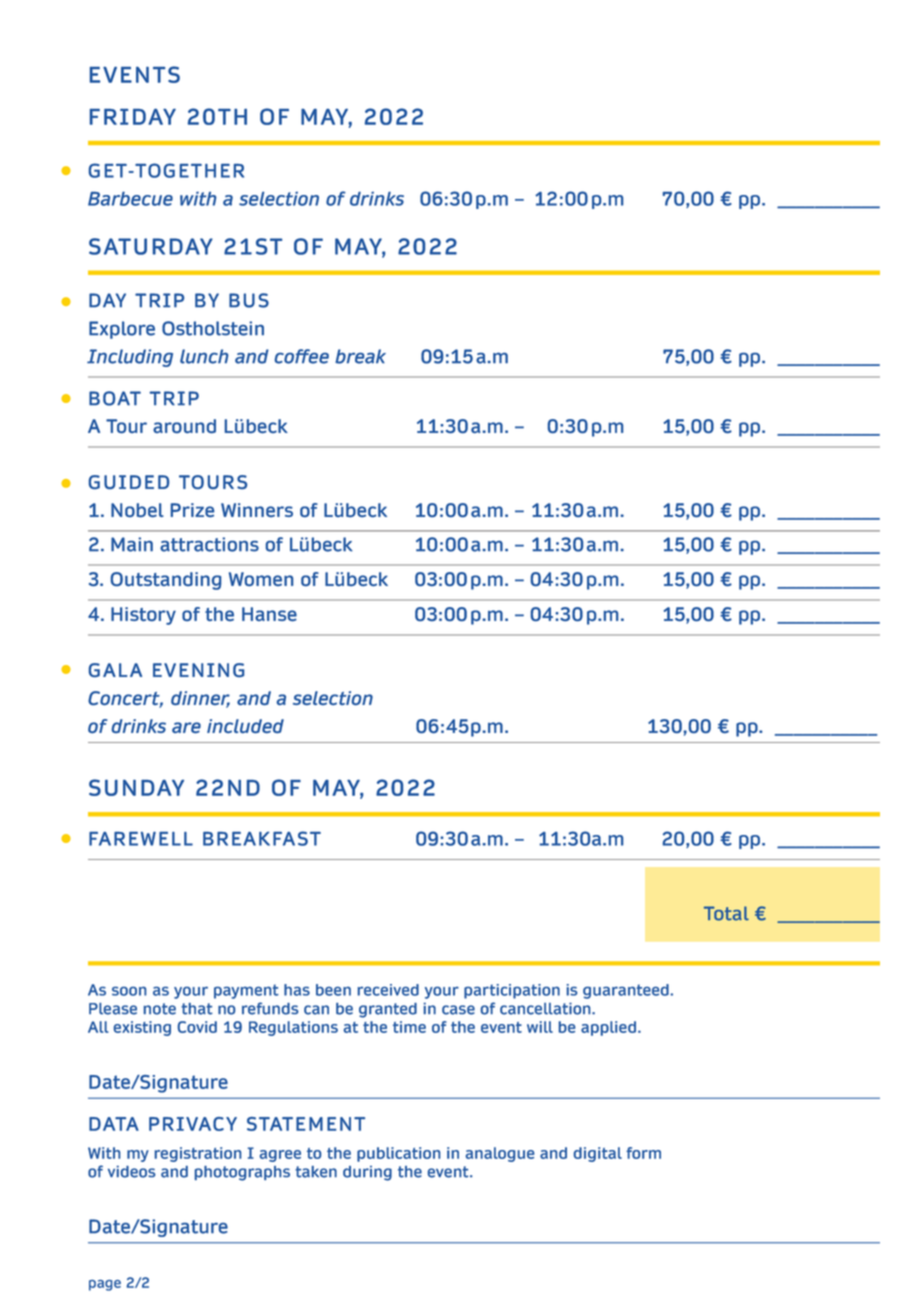 The height and width of the screenshot is (1308, 924). What do you see at coordinates (367, 1173) in the screenshot?
I see `during` at bounding box center [367, 1173].
